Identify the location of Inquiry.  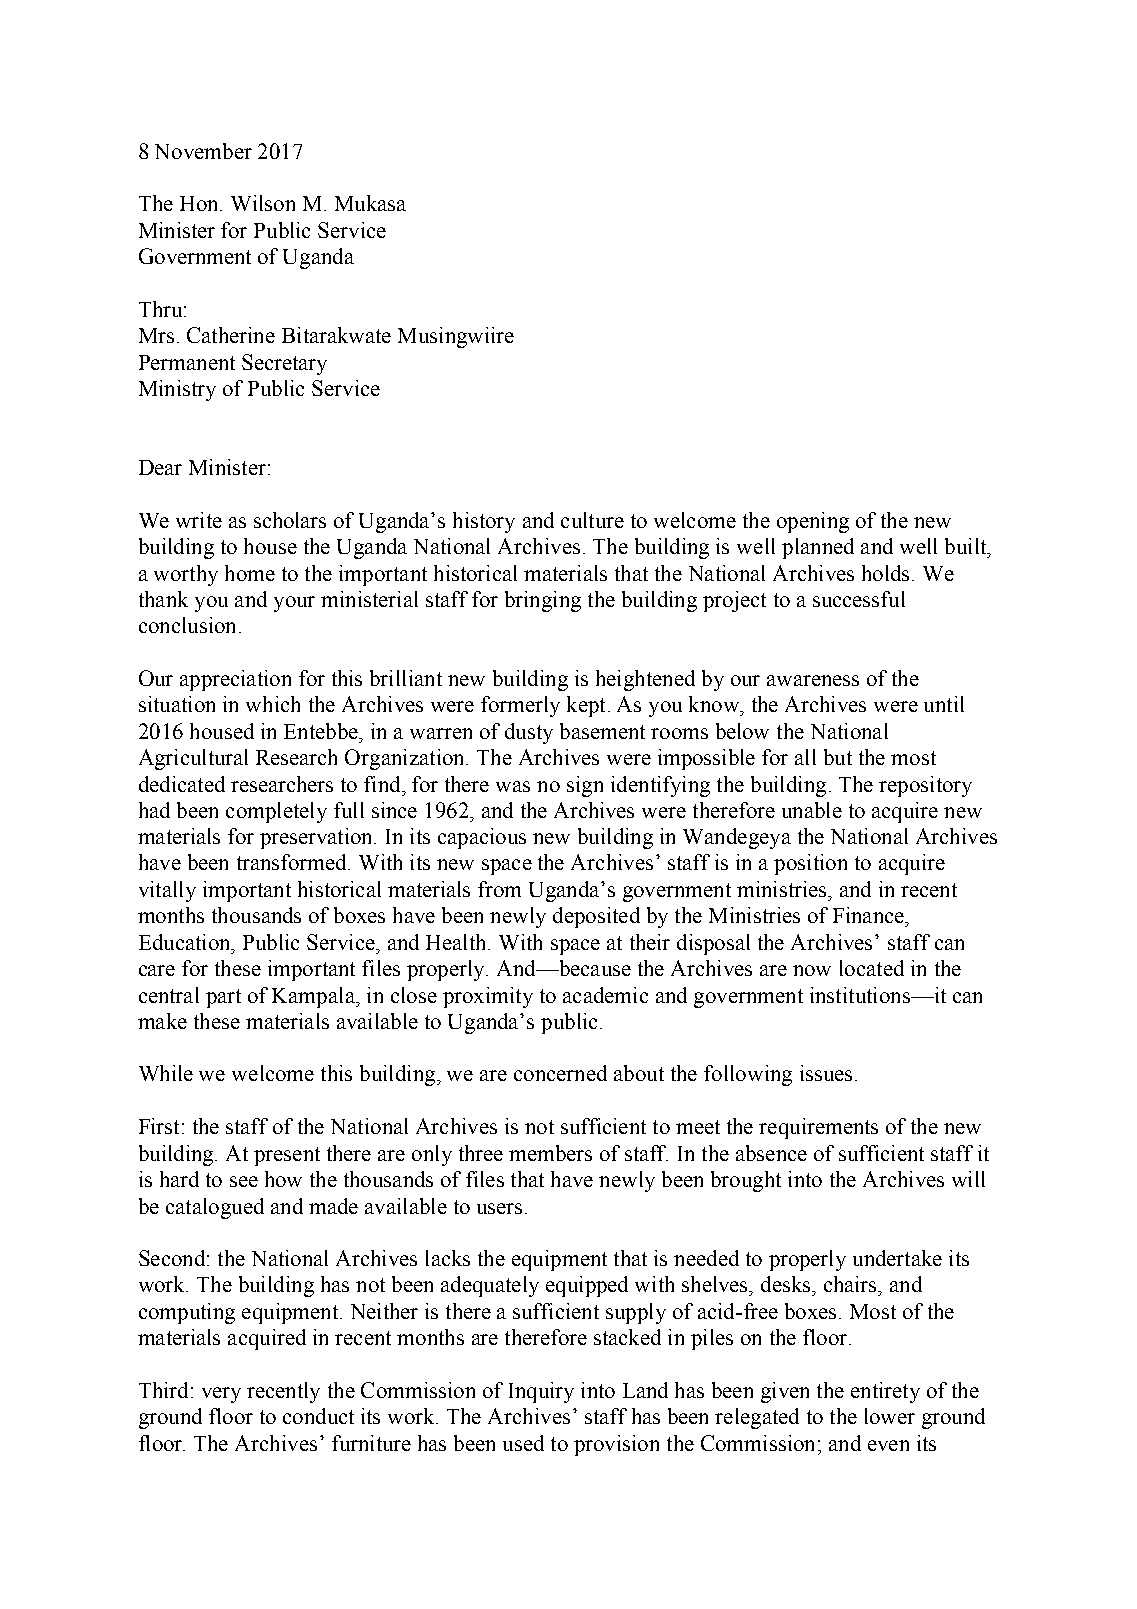
(541, 1392).
